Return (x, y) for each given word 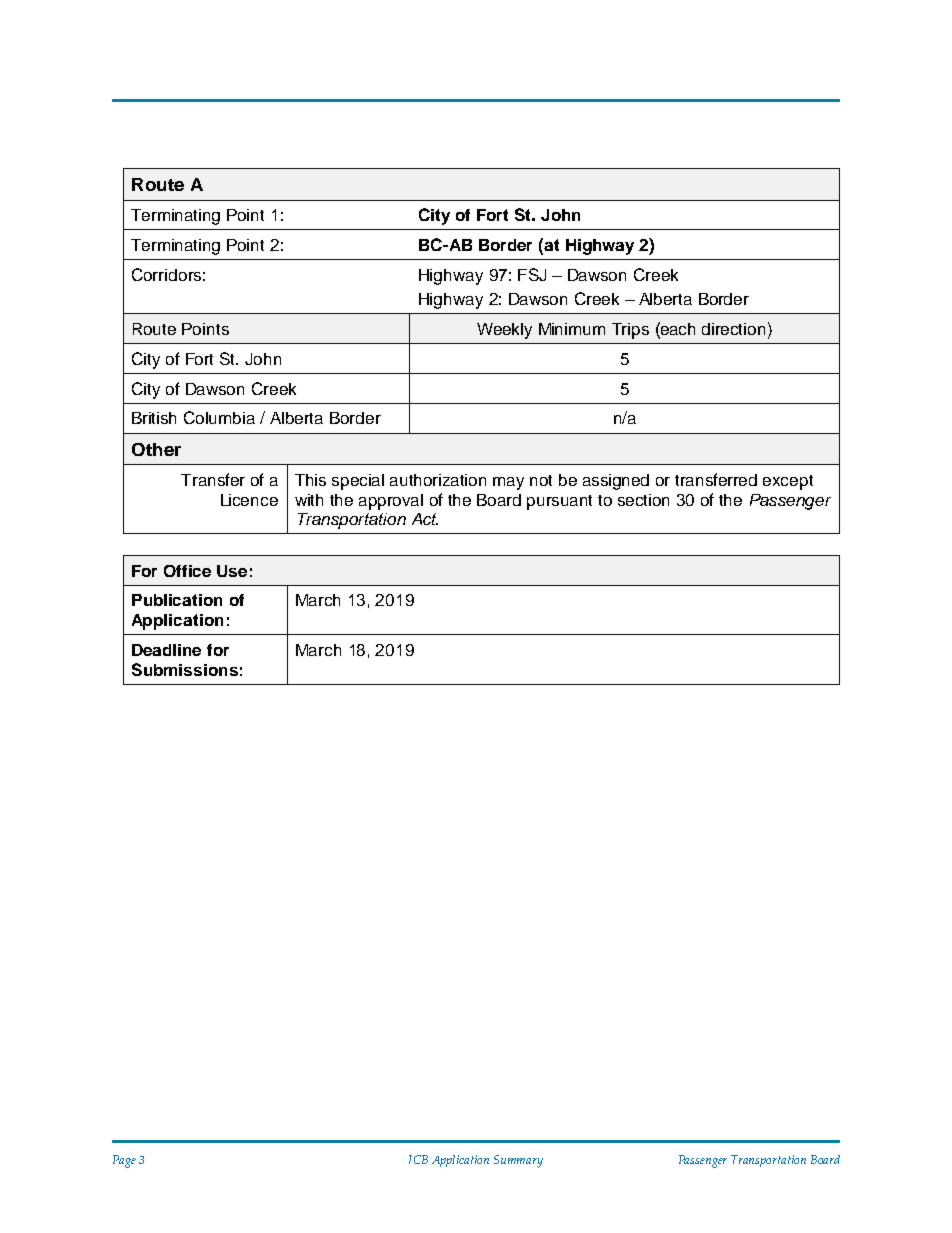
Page (124, 1161)
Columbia (219, 417)
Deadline (166, 650)
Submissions (185, 669)
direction (733, 329)
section (643, 500)
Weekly (504, 331)
